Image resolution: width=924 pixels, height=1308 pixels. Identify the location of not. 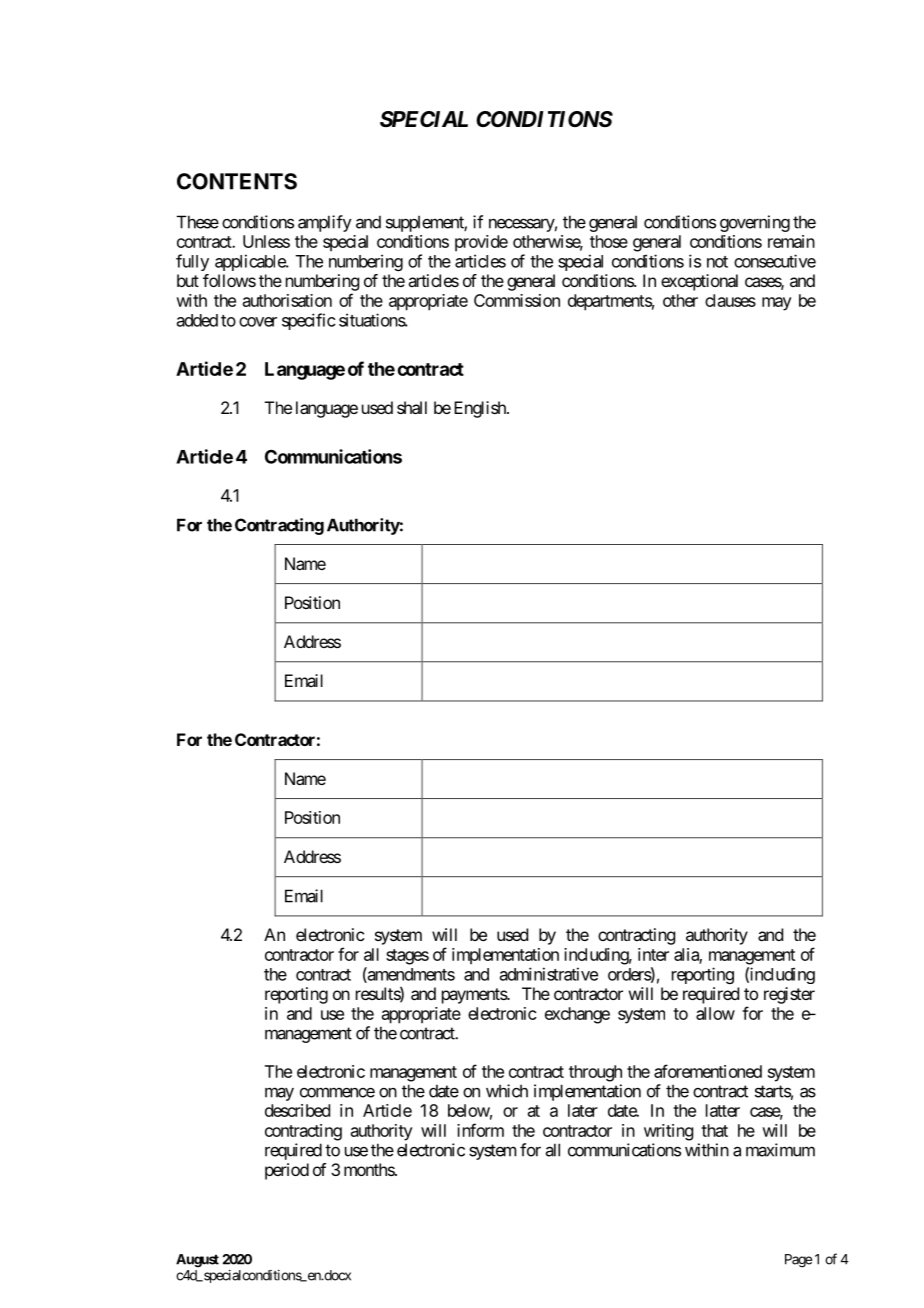
(717, 262).
